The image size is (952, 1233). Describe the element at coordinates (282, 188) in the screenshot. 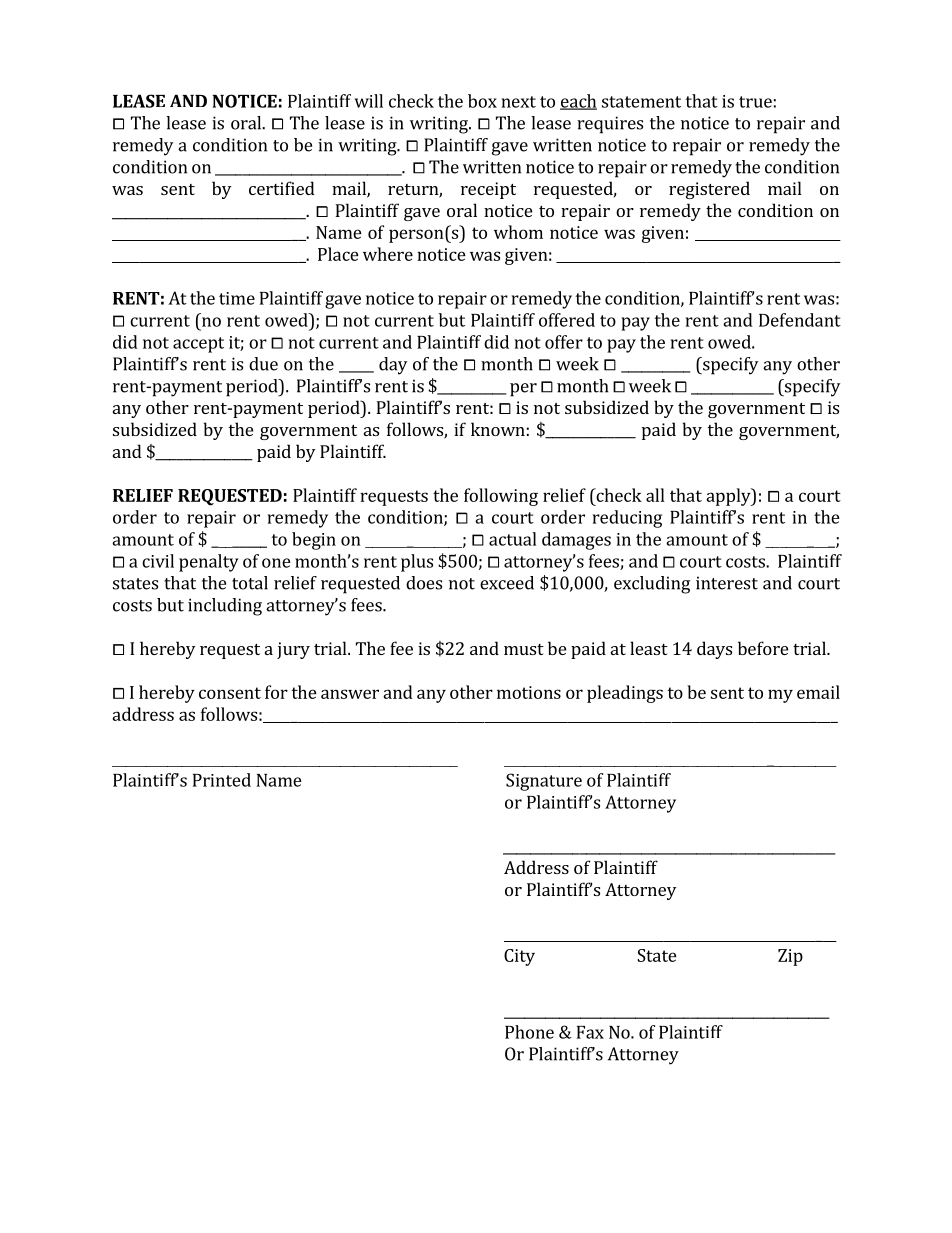

I see `certified` at that location.
